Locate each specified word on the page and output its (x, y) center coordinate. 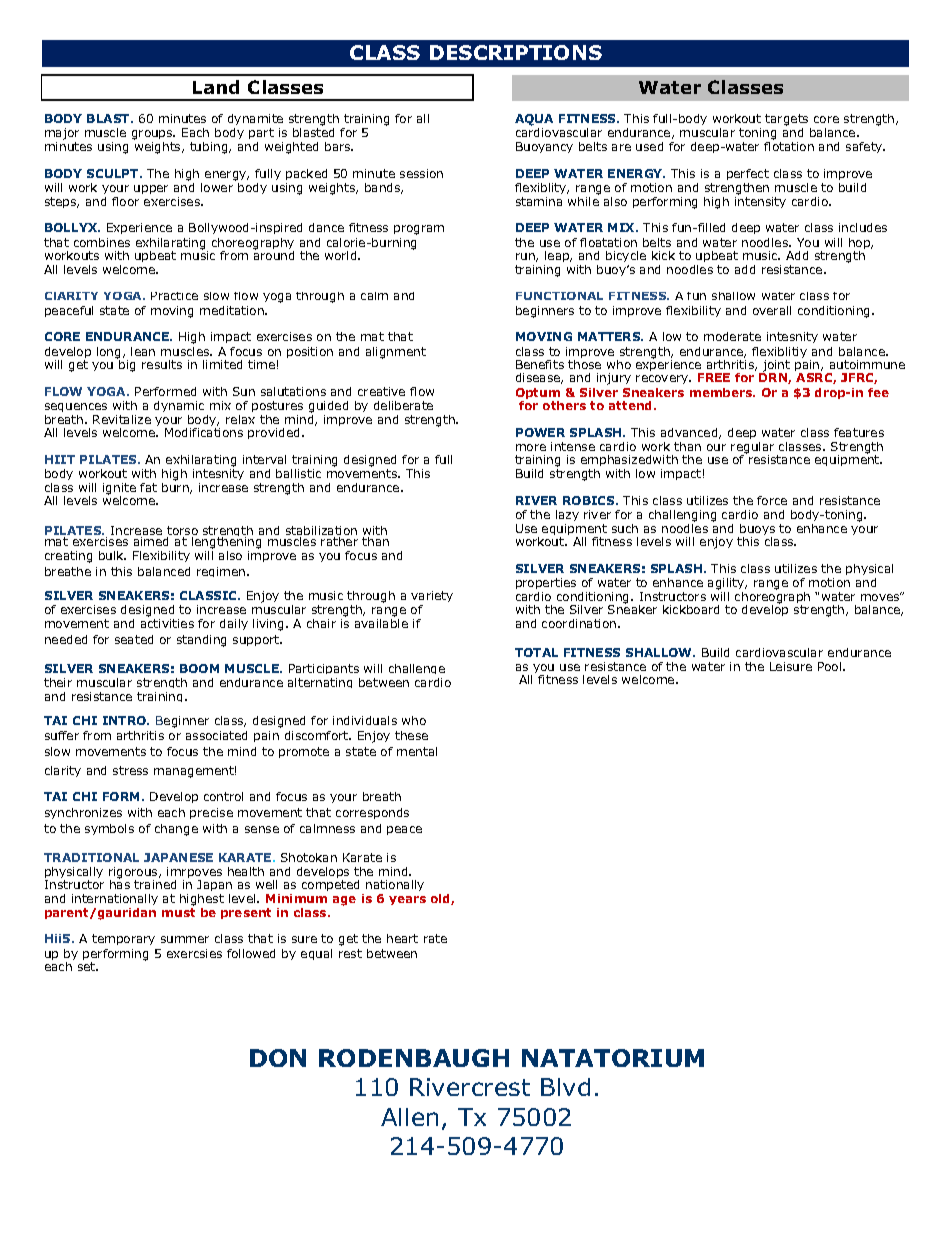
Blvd (565, 1087)
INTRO (126, 720)
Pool (831, 666)
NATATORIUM (613, 1058)
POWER (540, 432)
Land (216, 87)
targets (788, 121)
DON (278, 1058)
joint (775, 367)
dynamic (179, 408)
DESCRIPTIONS (516, 52)
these (411, 735)
